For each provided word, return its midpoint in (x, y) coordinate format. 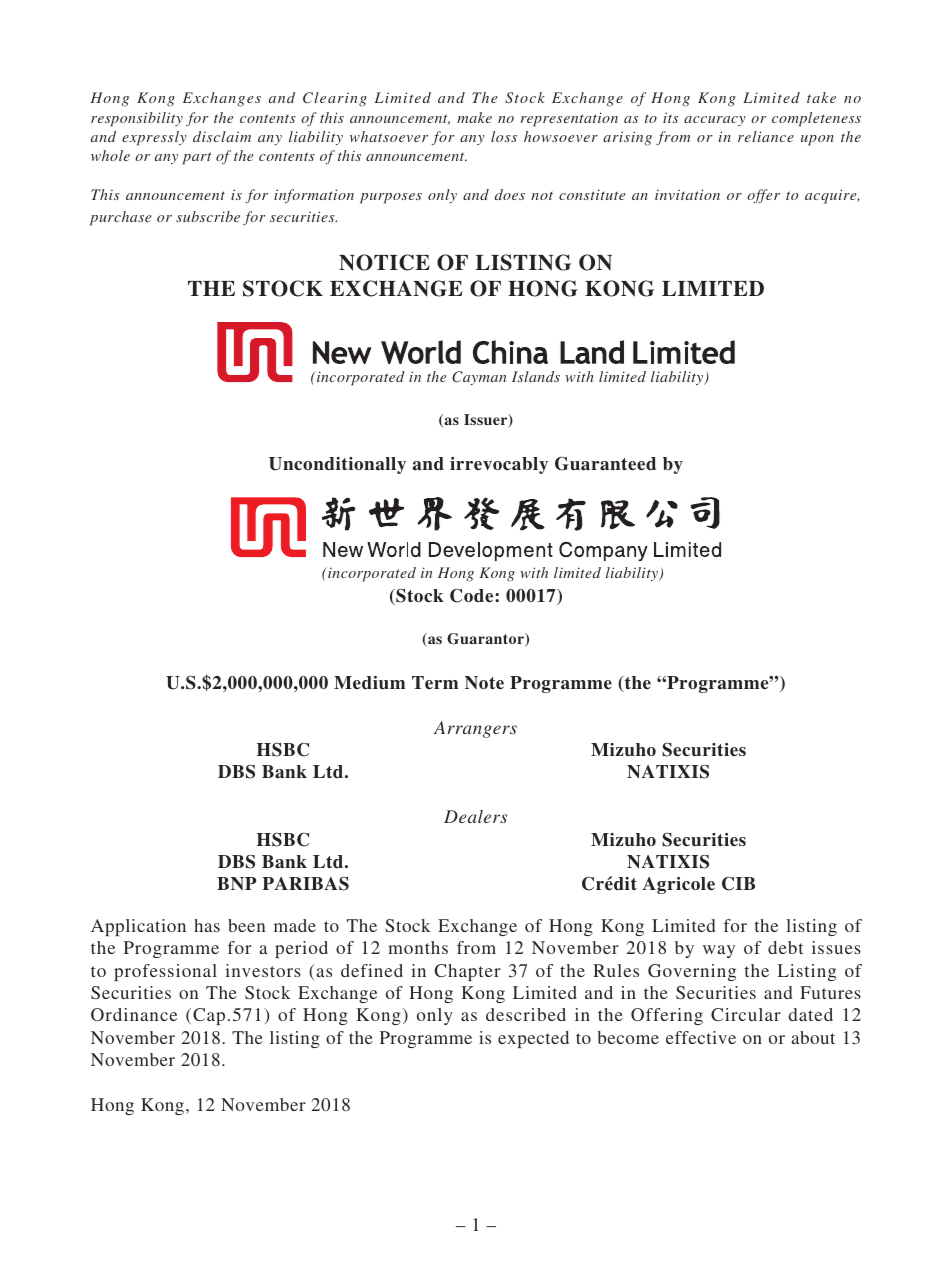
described (526, 1014)
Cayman (479, 378)
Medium (369, 683)
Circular (746, 1014)
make (474, 117)
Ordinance (134, 1014)
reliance (766, 136)
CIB (738, 883)
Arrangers (475, 729)
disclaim (222, 136)
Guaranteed (605, 463)
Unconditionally (337, 465)
